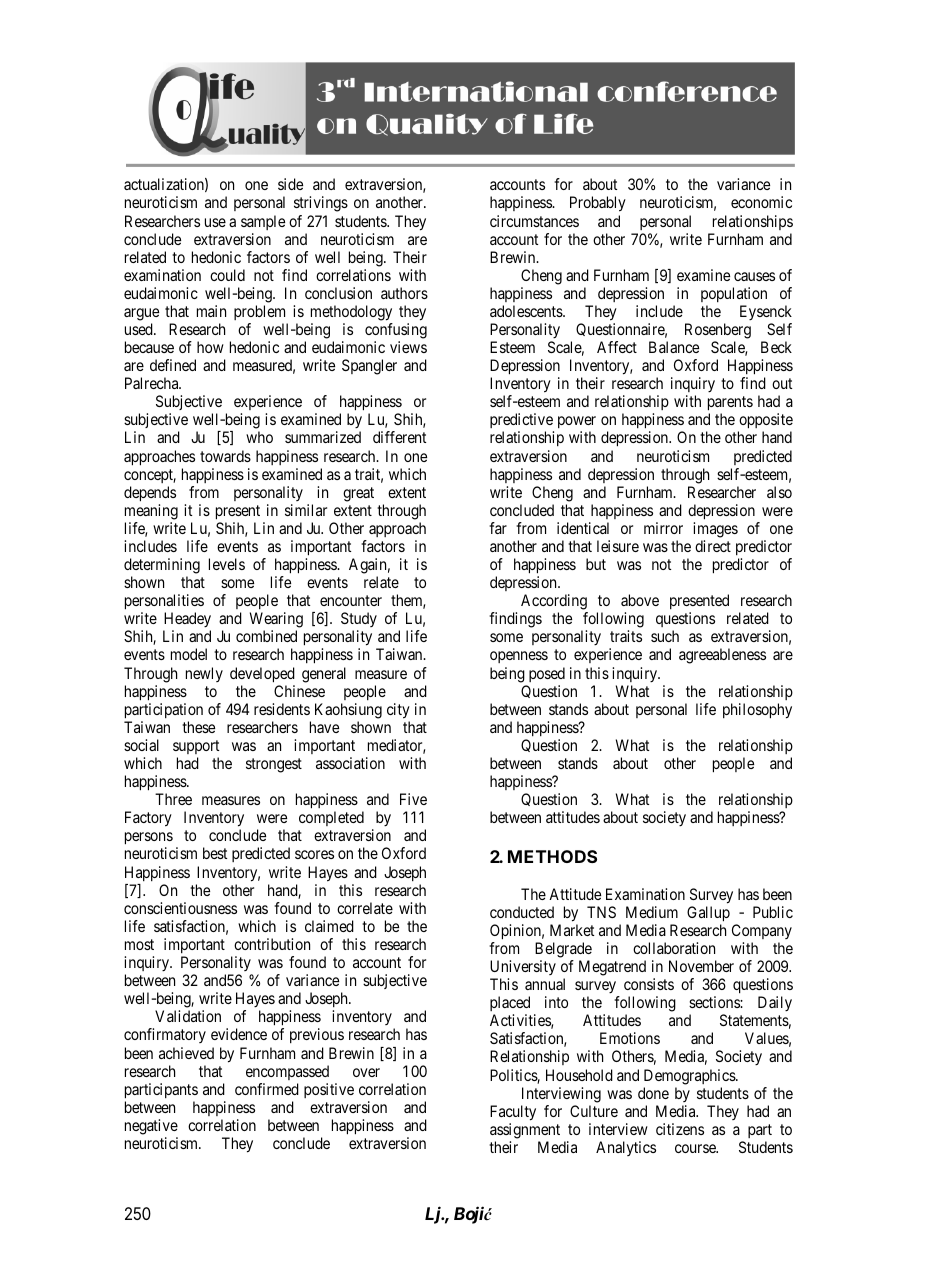 This screenshot has width=941, height=1288. I want to click on negative, so click(151, 1127).
